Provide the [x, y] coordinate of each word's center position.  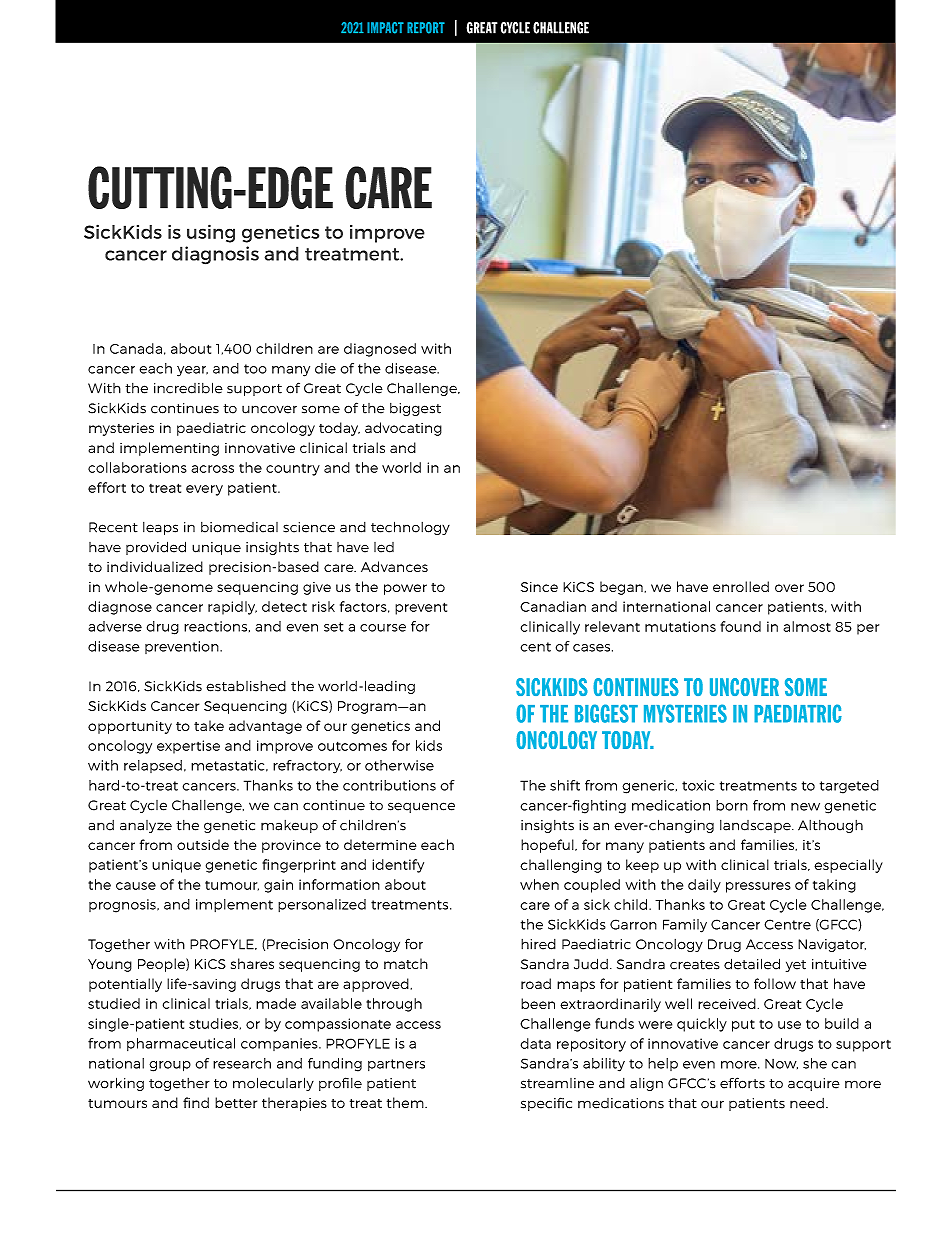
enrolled [741, 586]
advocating [403, 429]
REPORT [426, 28]
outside [203, 844]
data [536, 1043]
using [211, 233]
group [170, 1066]
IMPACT [385, 28]
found [740, 626]
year [192, 371]
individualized [155, 566]
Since [539, 587]
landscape [756, 826]
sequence [421, 807]
